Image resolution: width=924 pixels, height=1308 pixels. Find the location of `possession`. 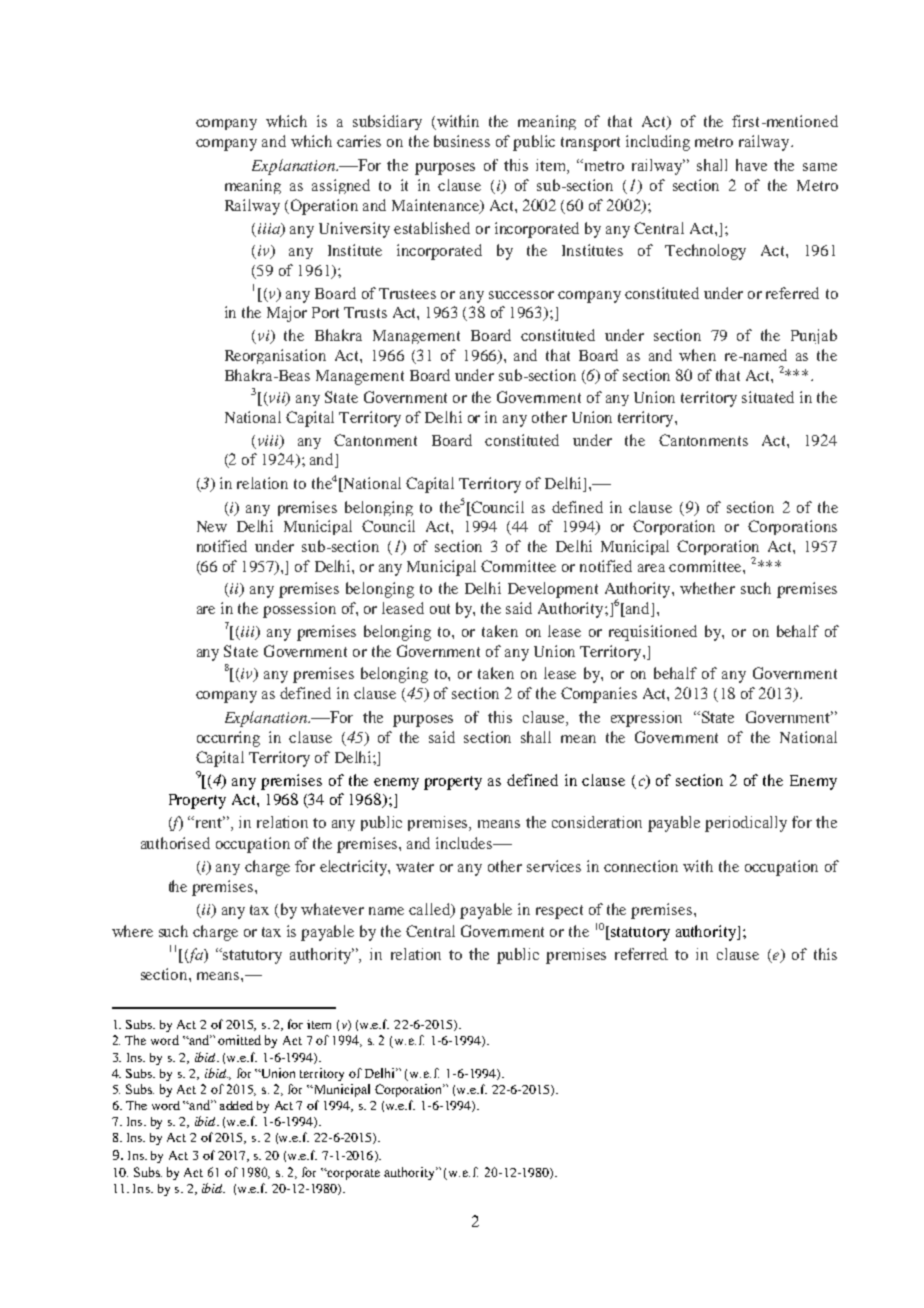

possession is located at coordinates (299, 610).
